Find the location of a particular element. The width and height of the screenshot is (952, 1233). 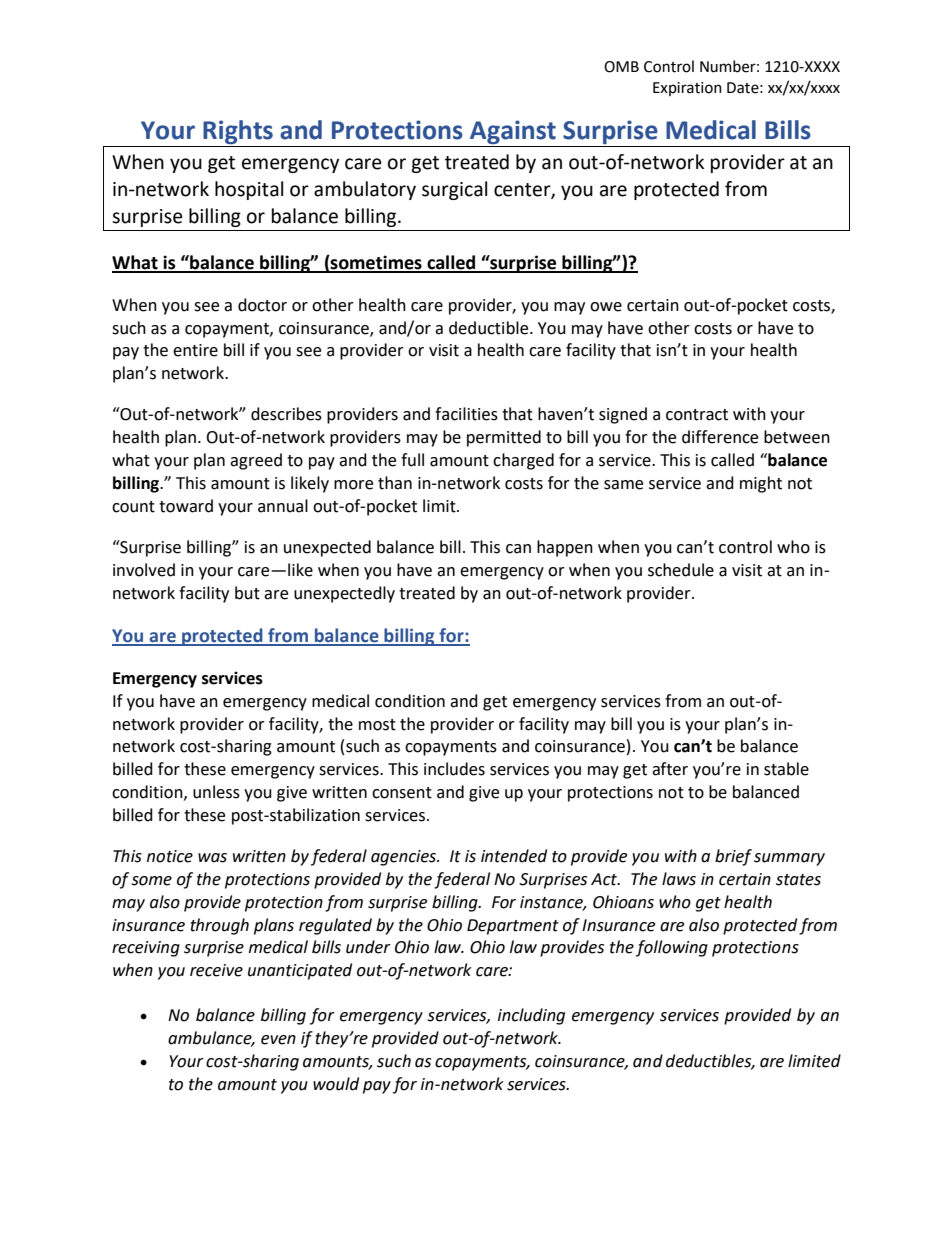

schedule is located at coordinates (681, 570).
